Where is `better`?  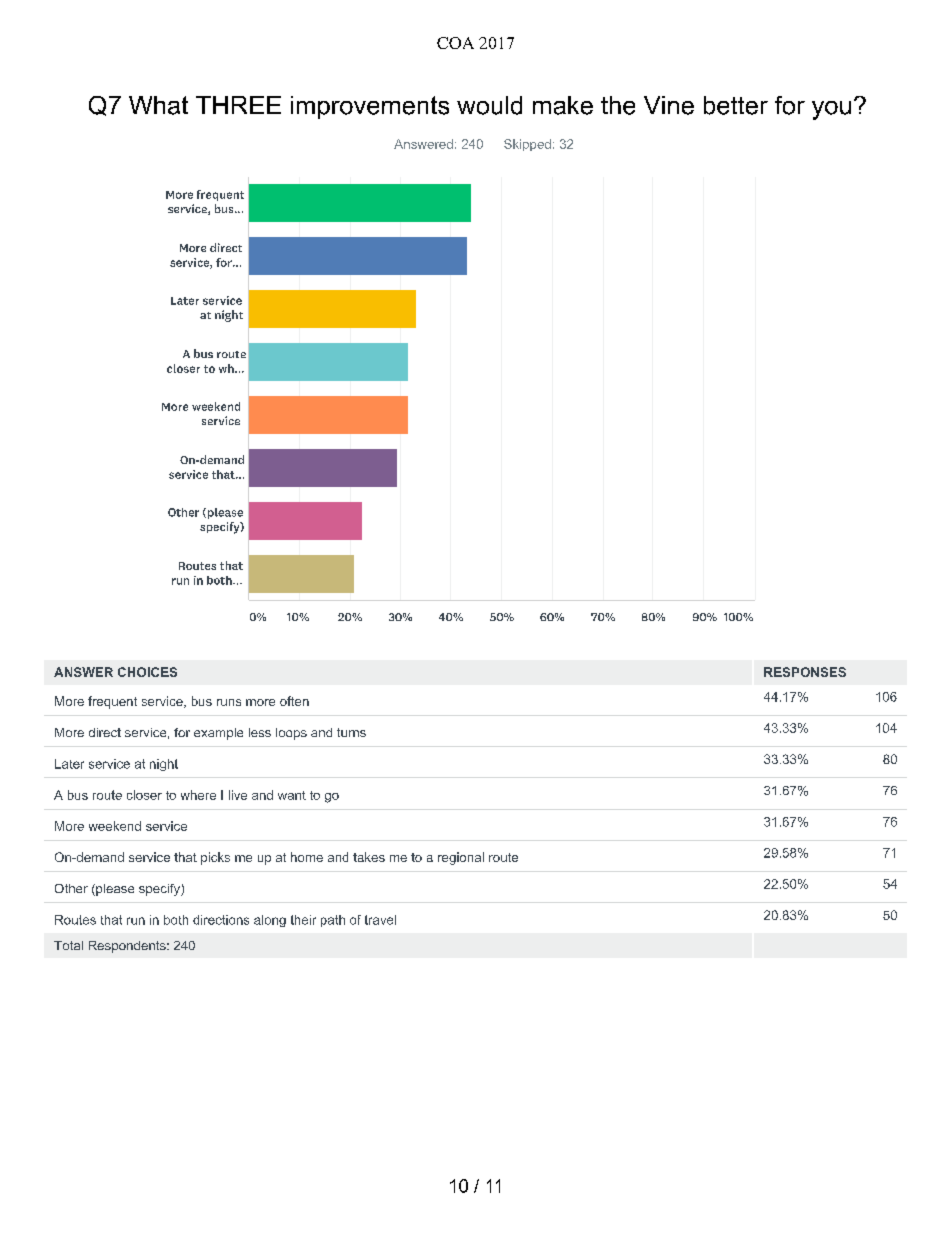 better is located at coordinates (736, 105).
